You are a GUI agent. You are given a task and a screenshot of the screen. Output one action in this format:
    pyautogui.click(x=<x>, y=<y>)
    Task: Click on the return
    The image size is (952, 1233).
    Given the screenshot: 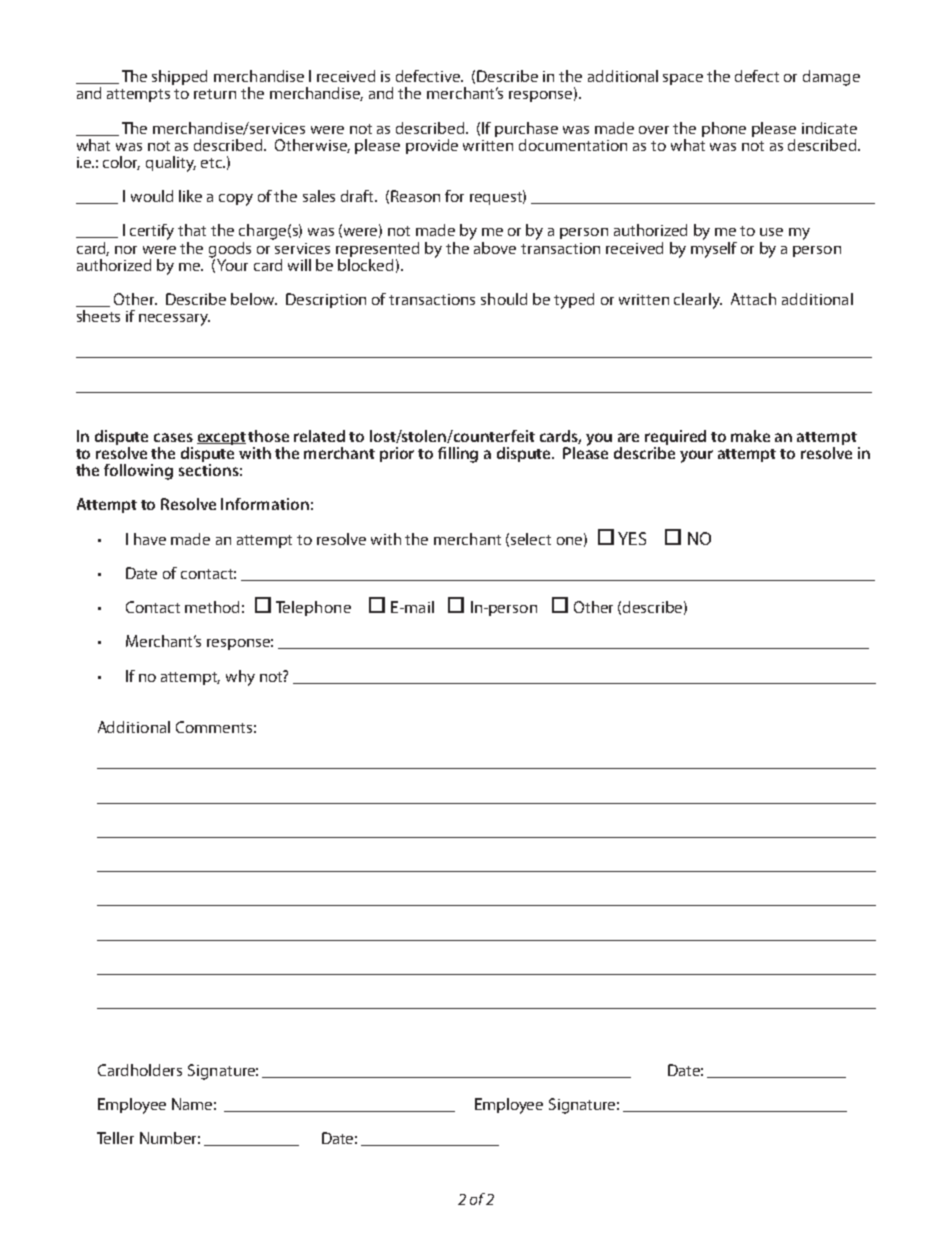 What is the action you would take?
    pyautogui.click(x=215, y=94)
